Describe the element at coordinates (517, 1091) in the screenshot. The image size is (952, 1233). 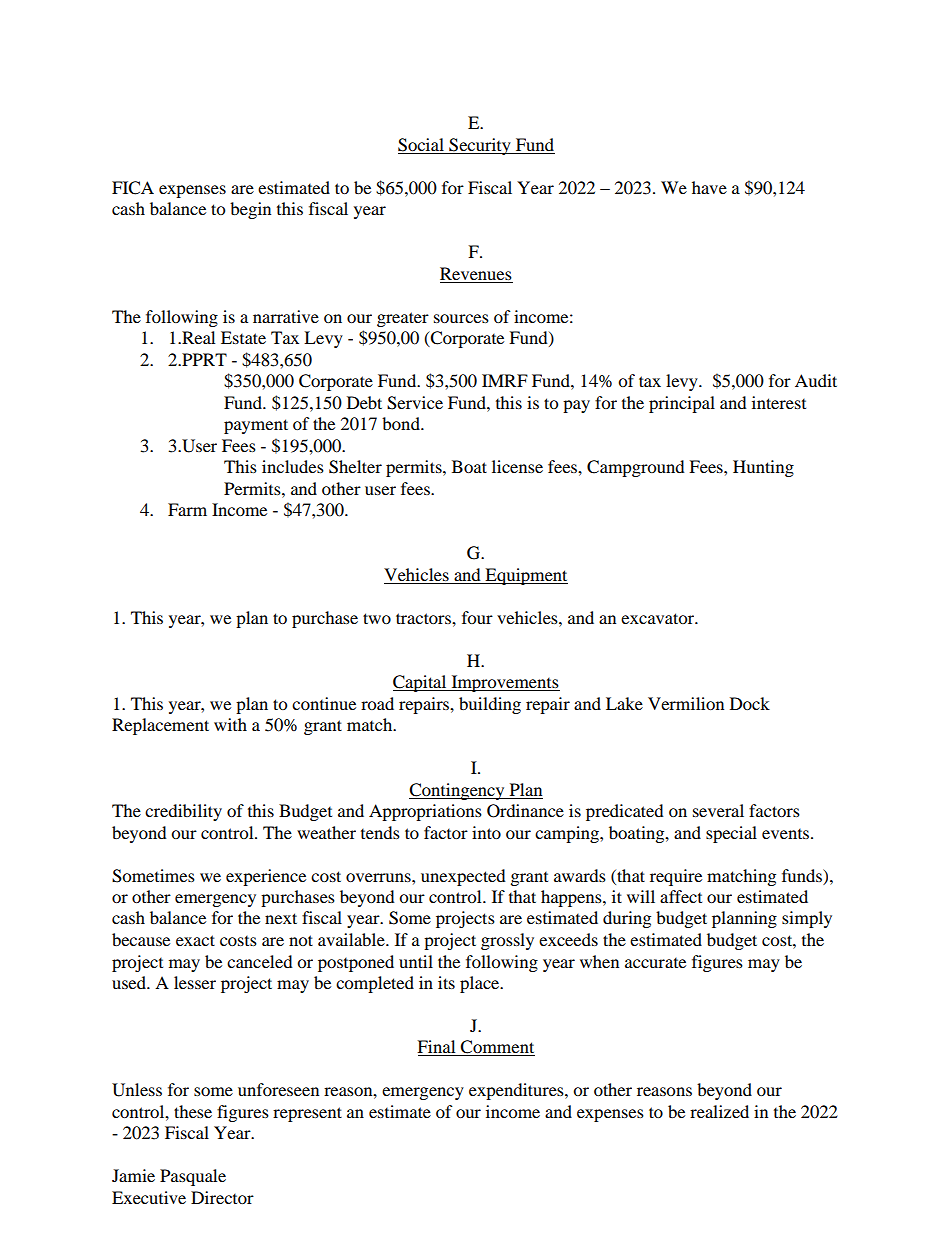
I see `expenditures` at that location.
